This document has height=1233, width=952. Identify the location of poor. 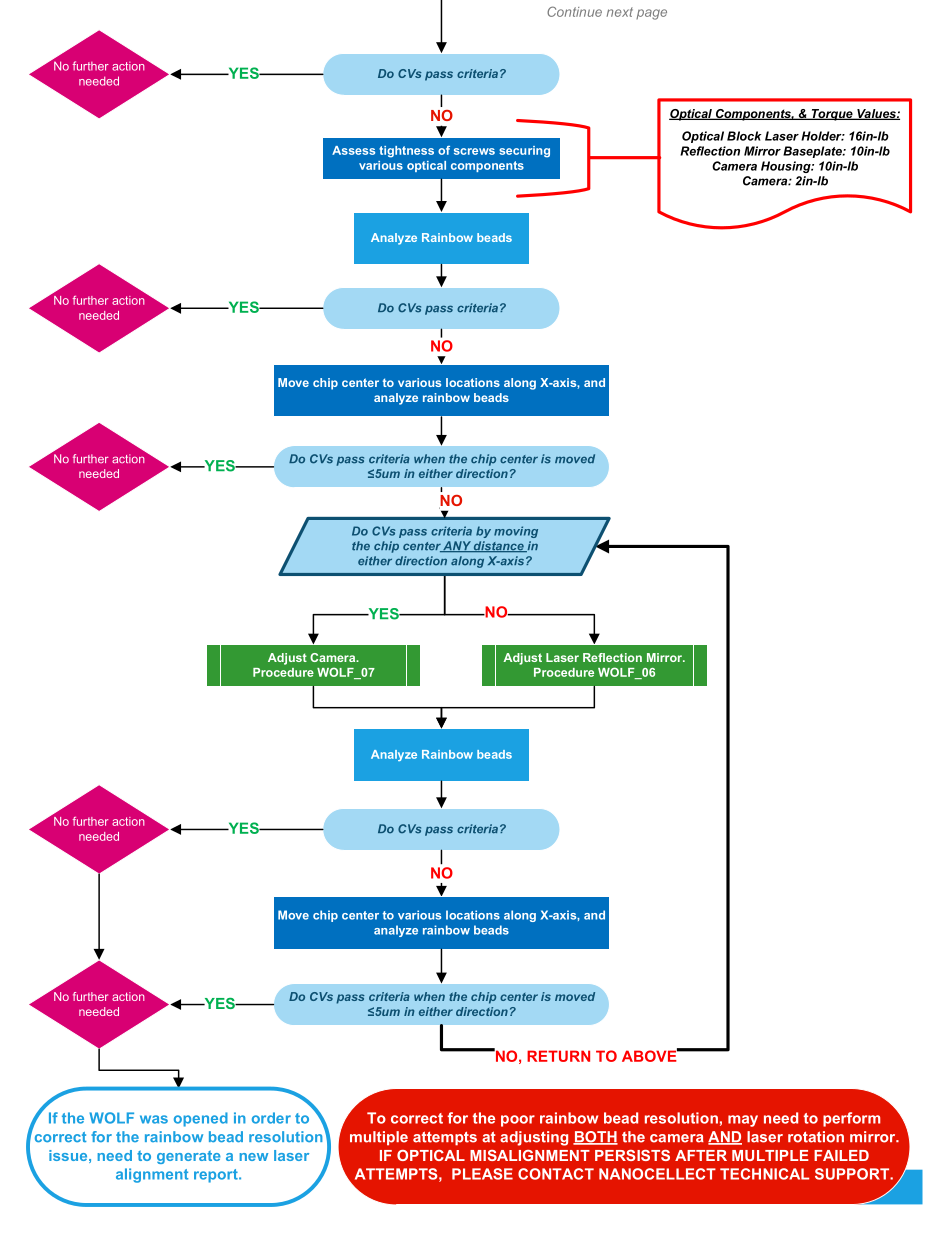
(518, 1121).
